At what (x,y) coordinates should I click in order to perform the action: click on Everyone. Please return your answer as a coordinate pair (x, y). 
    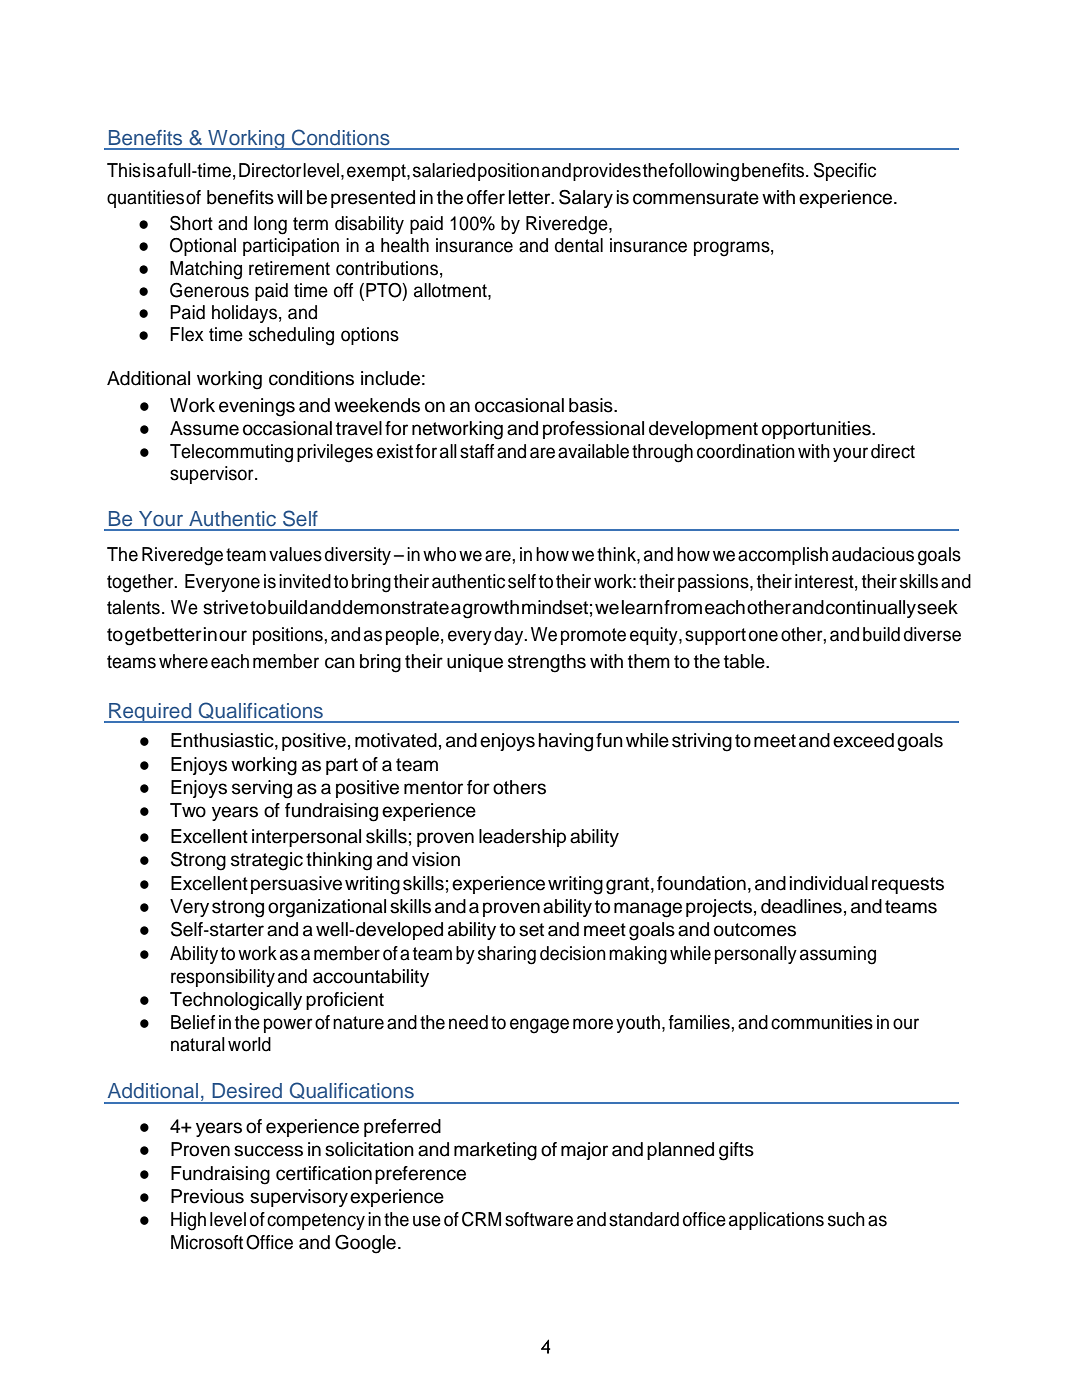
    Looking at the image, I should click on (222, 583).
